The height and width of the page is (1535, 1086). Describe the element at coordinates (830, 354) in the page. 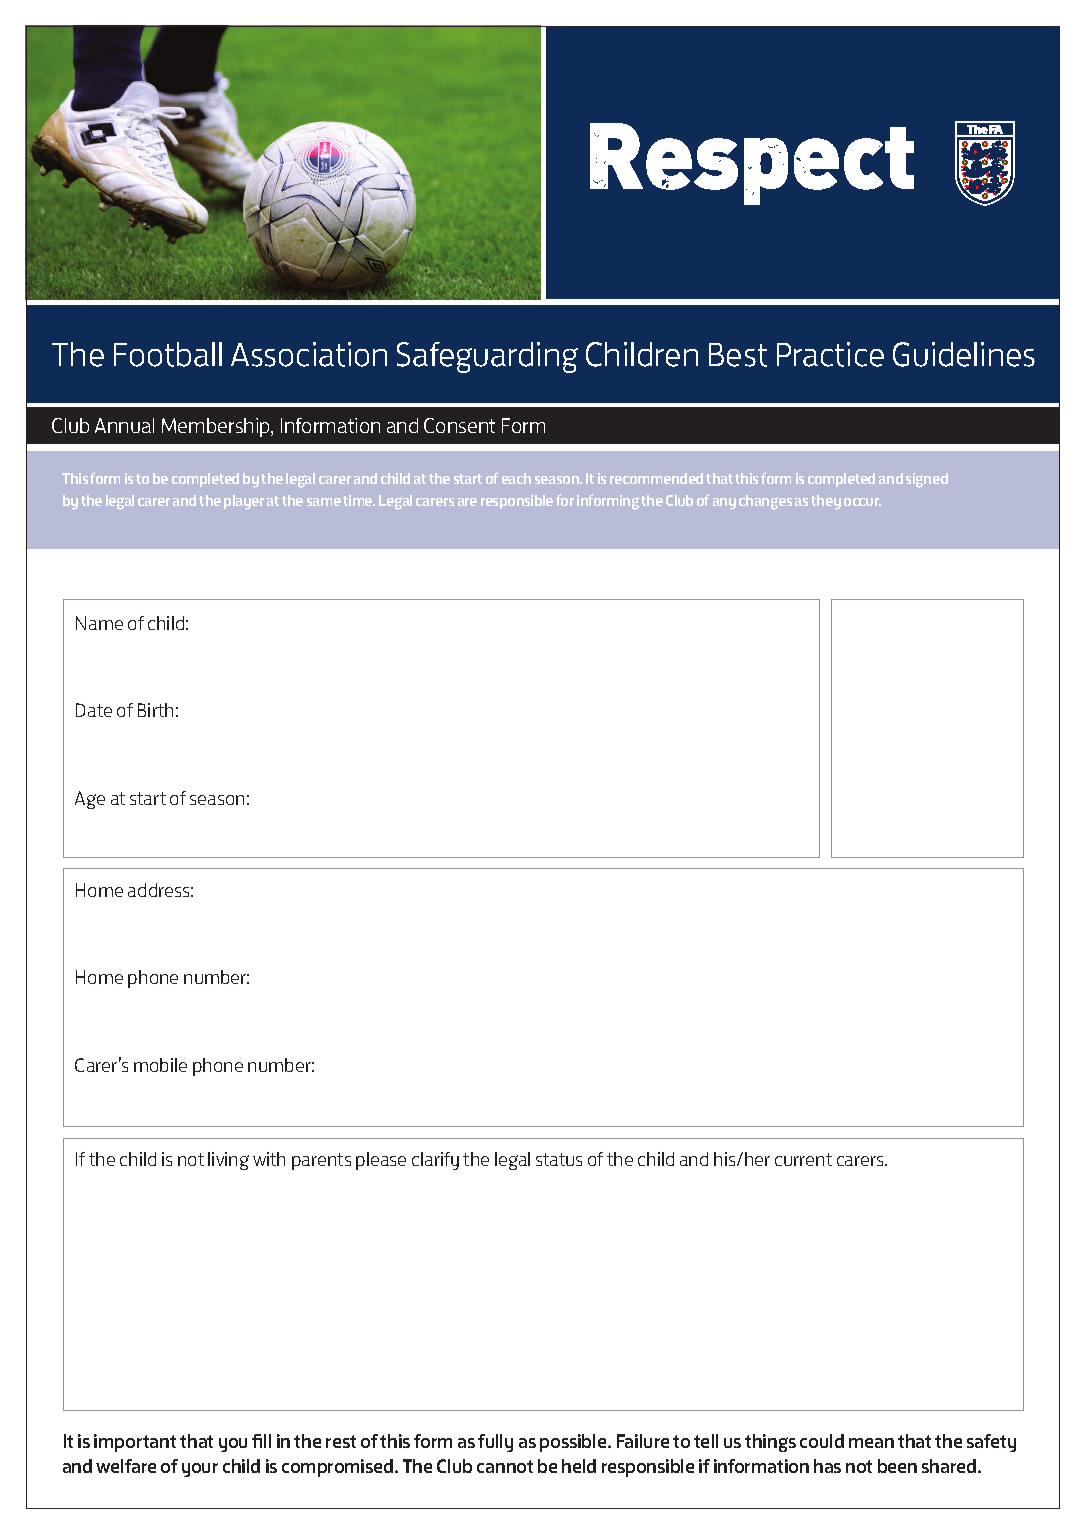

I see `Practice` at that location.
